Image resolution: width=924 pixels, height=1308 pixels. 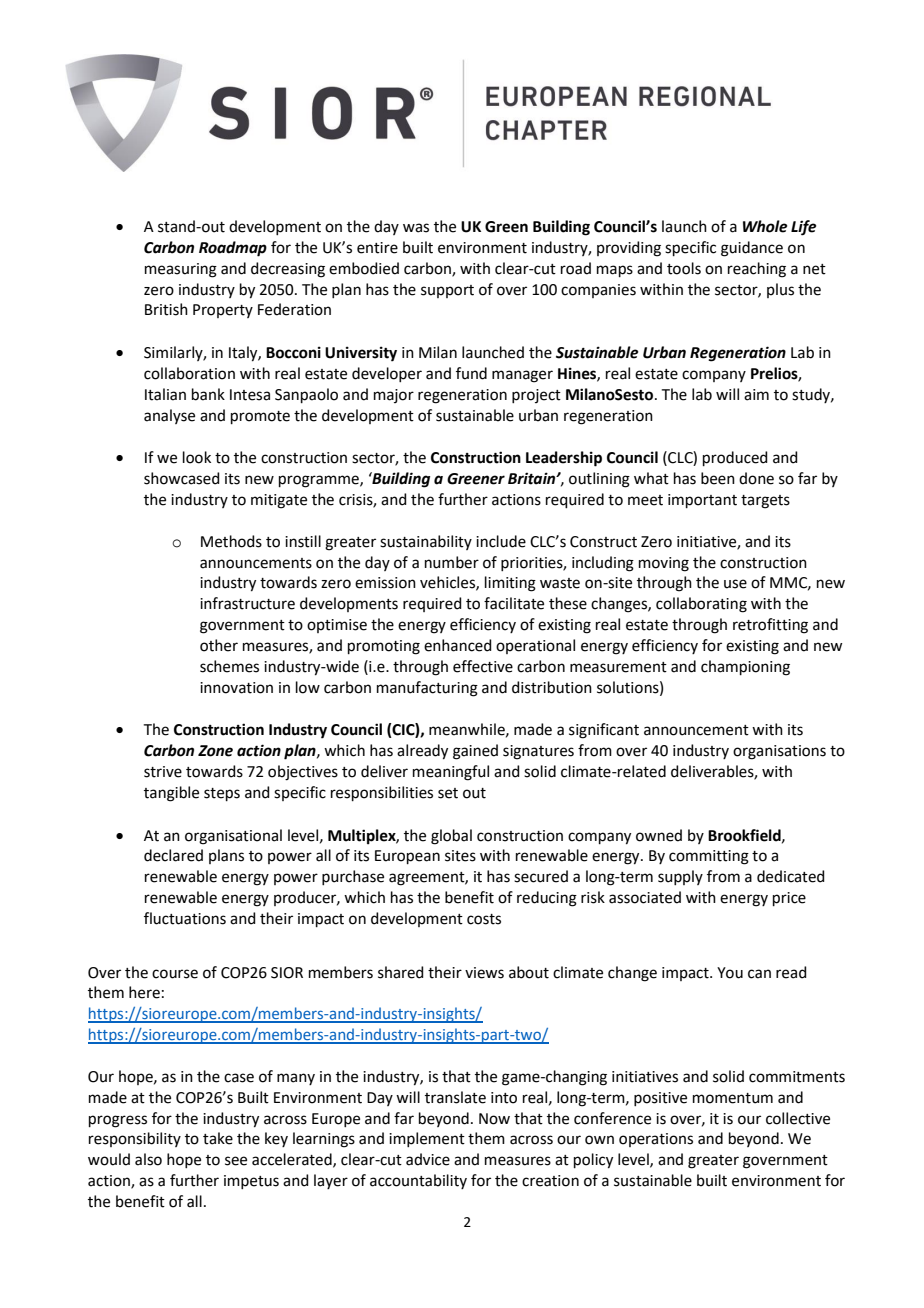 What do you see at coordinates (218, 1138) in the document?
I see `take` at bounding box center [218, 1138].
